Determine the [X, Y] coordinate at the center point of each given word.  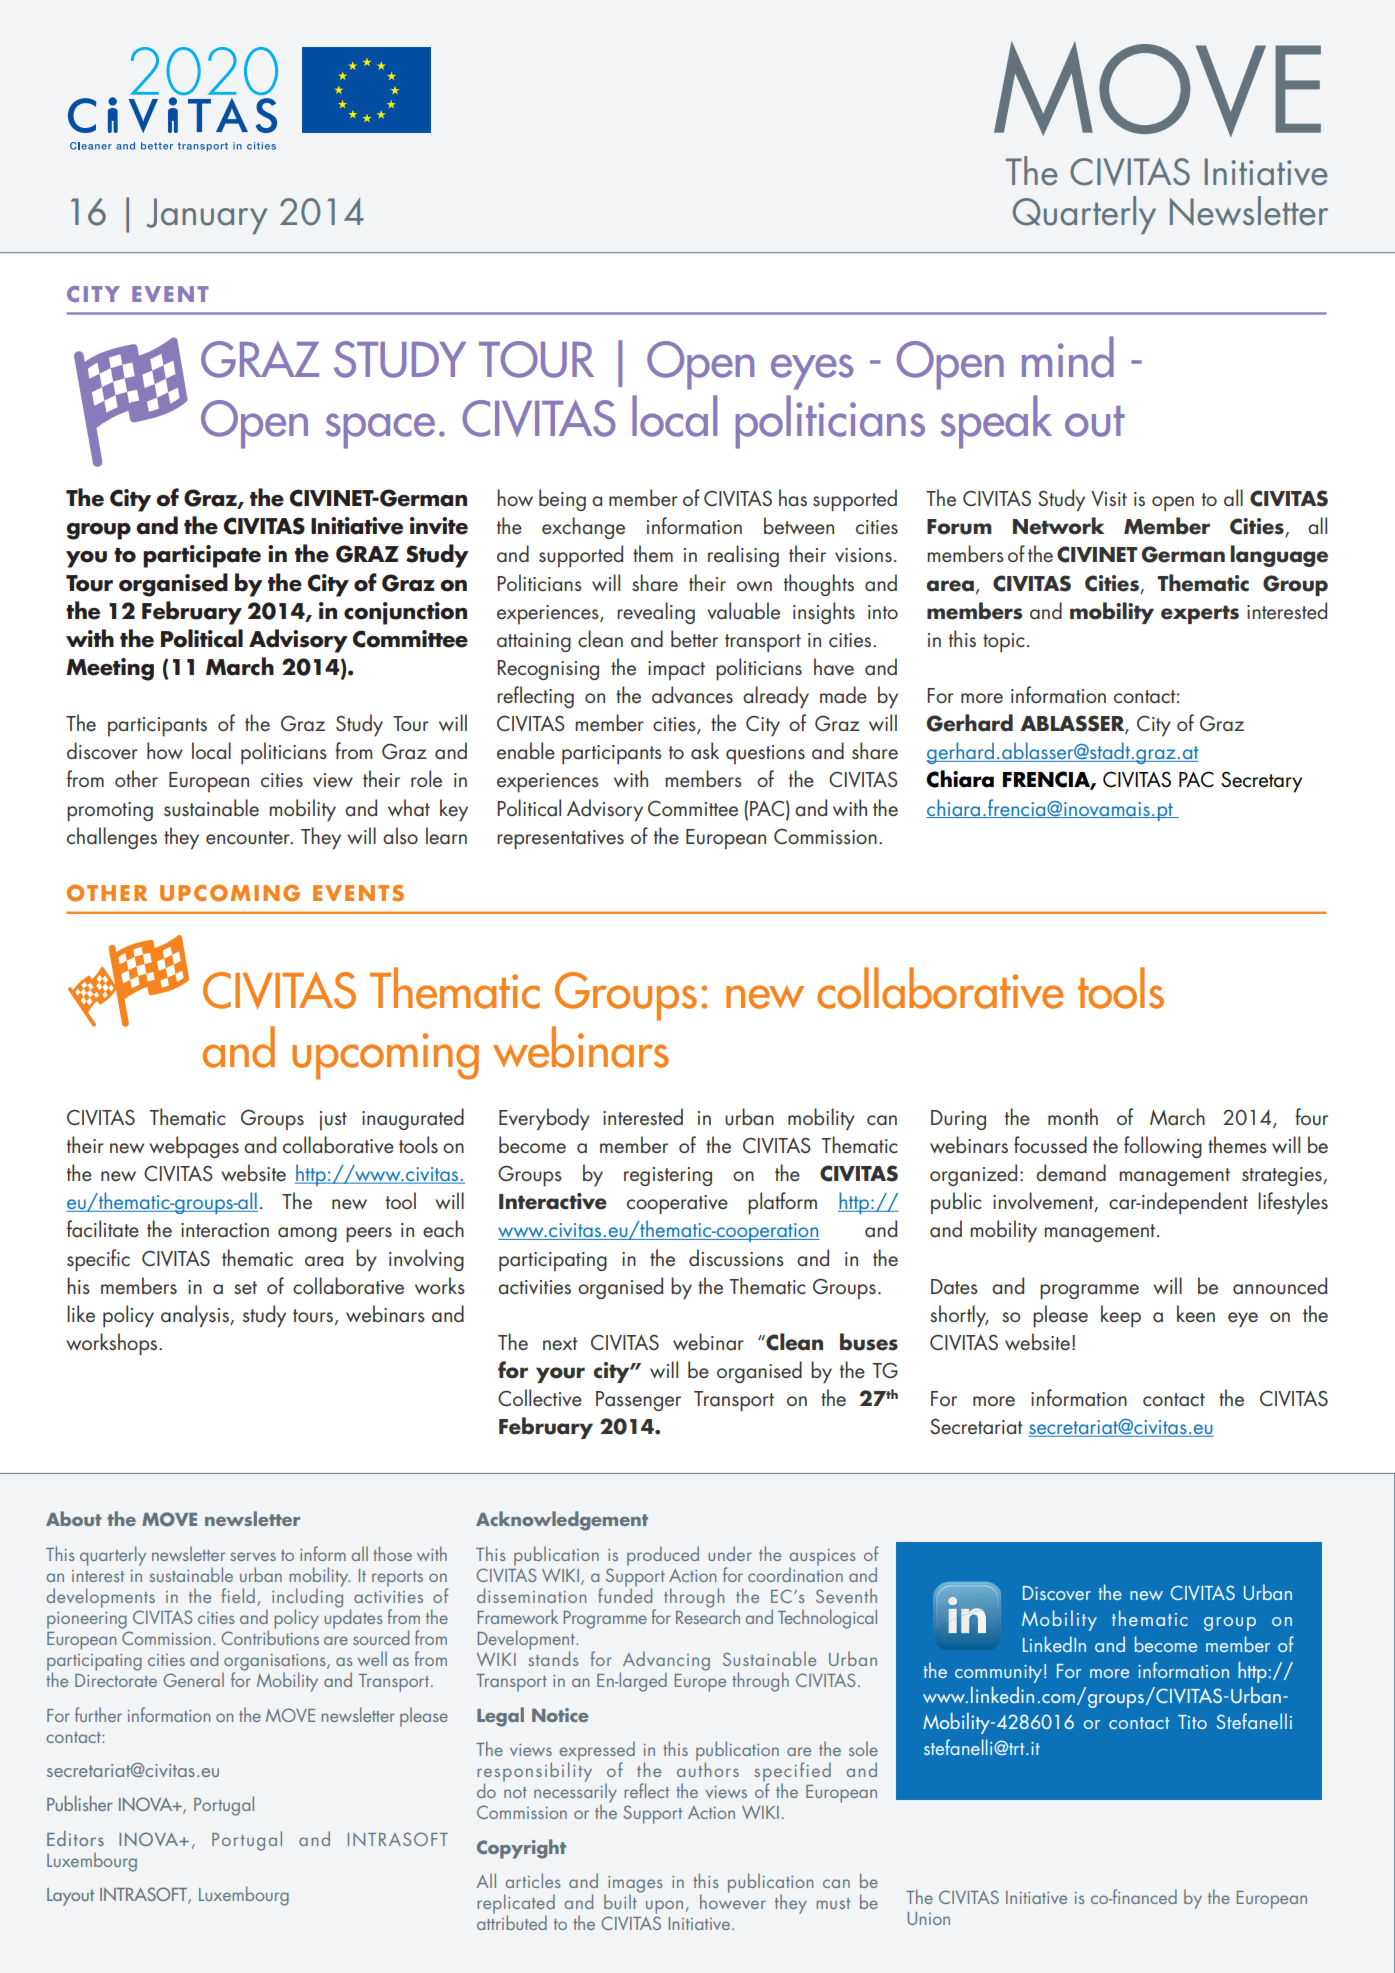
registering [668, 1176]
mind [1068, 357]
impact [676, 670]
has [793, 498]
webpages [194, 1147]
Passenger [638, 1401]
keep [1121, 1316]
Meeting [110, 669]
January [206, 216]
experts [1200, 614]
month [1073, 1116]
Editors [75, 1838]
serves [253, 1556]
